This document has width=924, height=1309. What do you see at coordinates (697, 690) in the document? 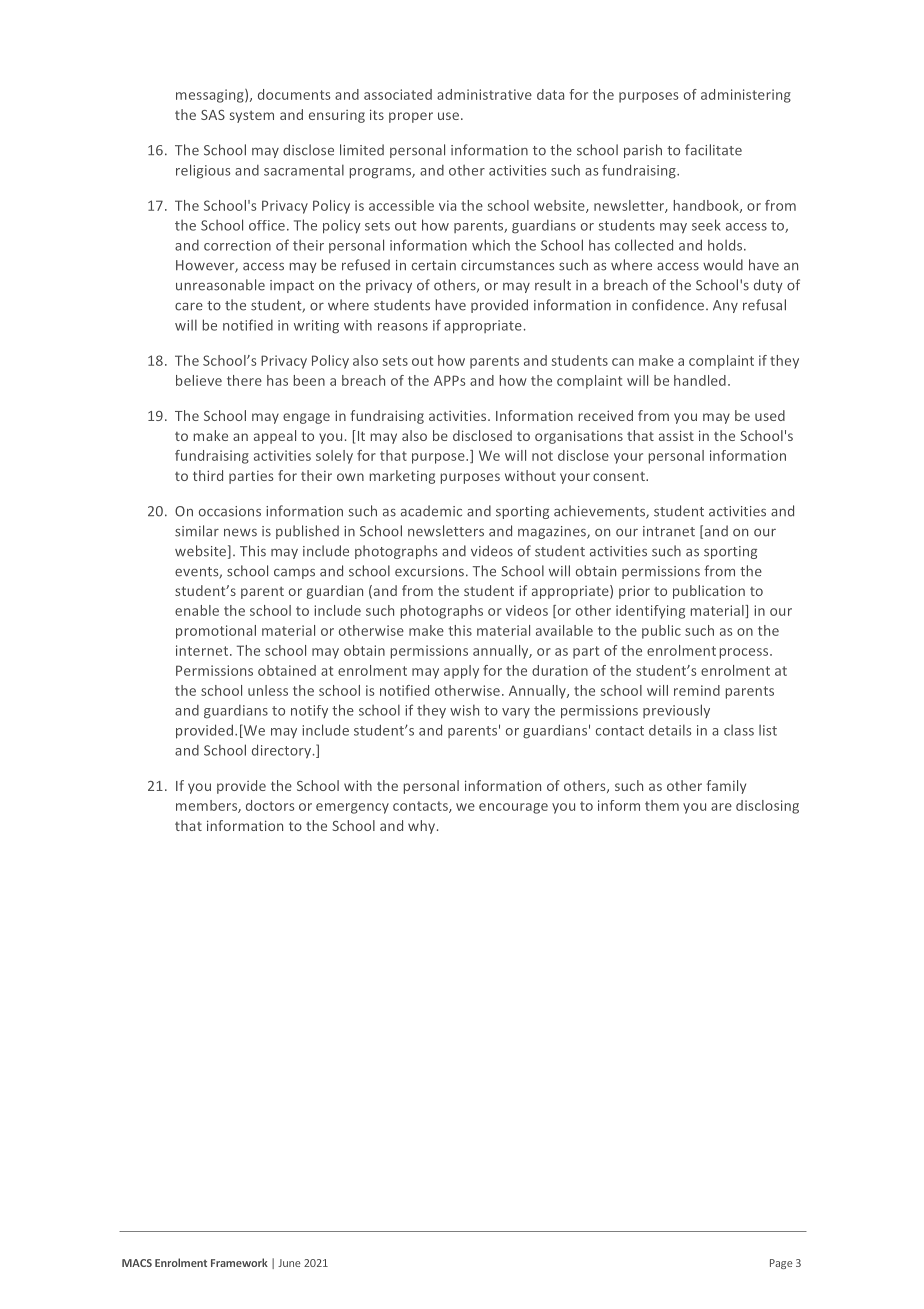
I see `remind` at bounding box center [697, 690].
